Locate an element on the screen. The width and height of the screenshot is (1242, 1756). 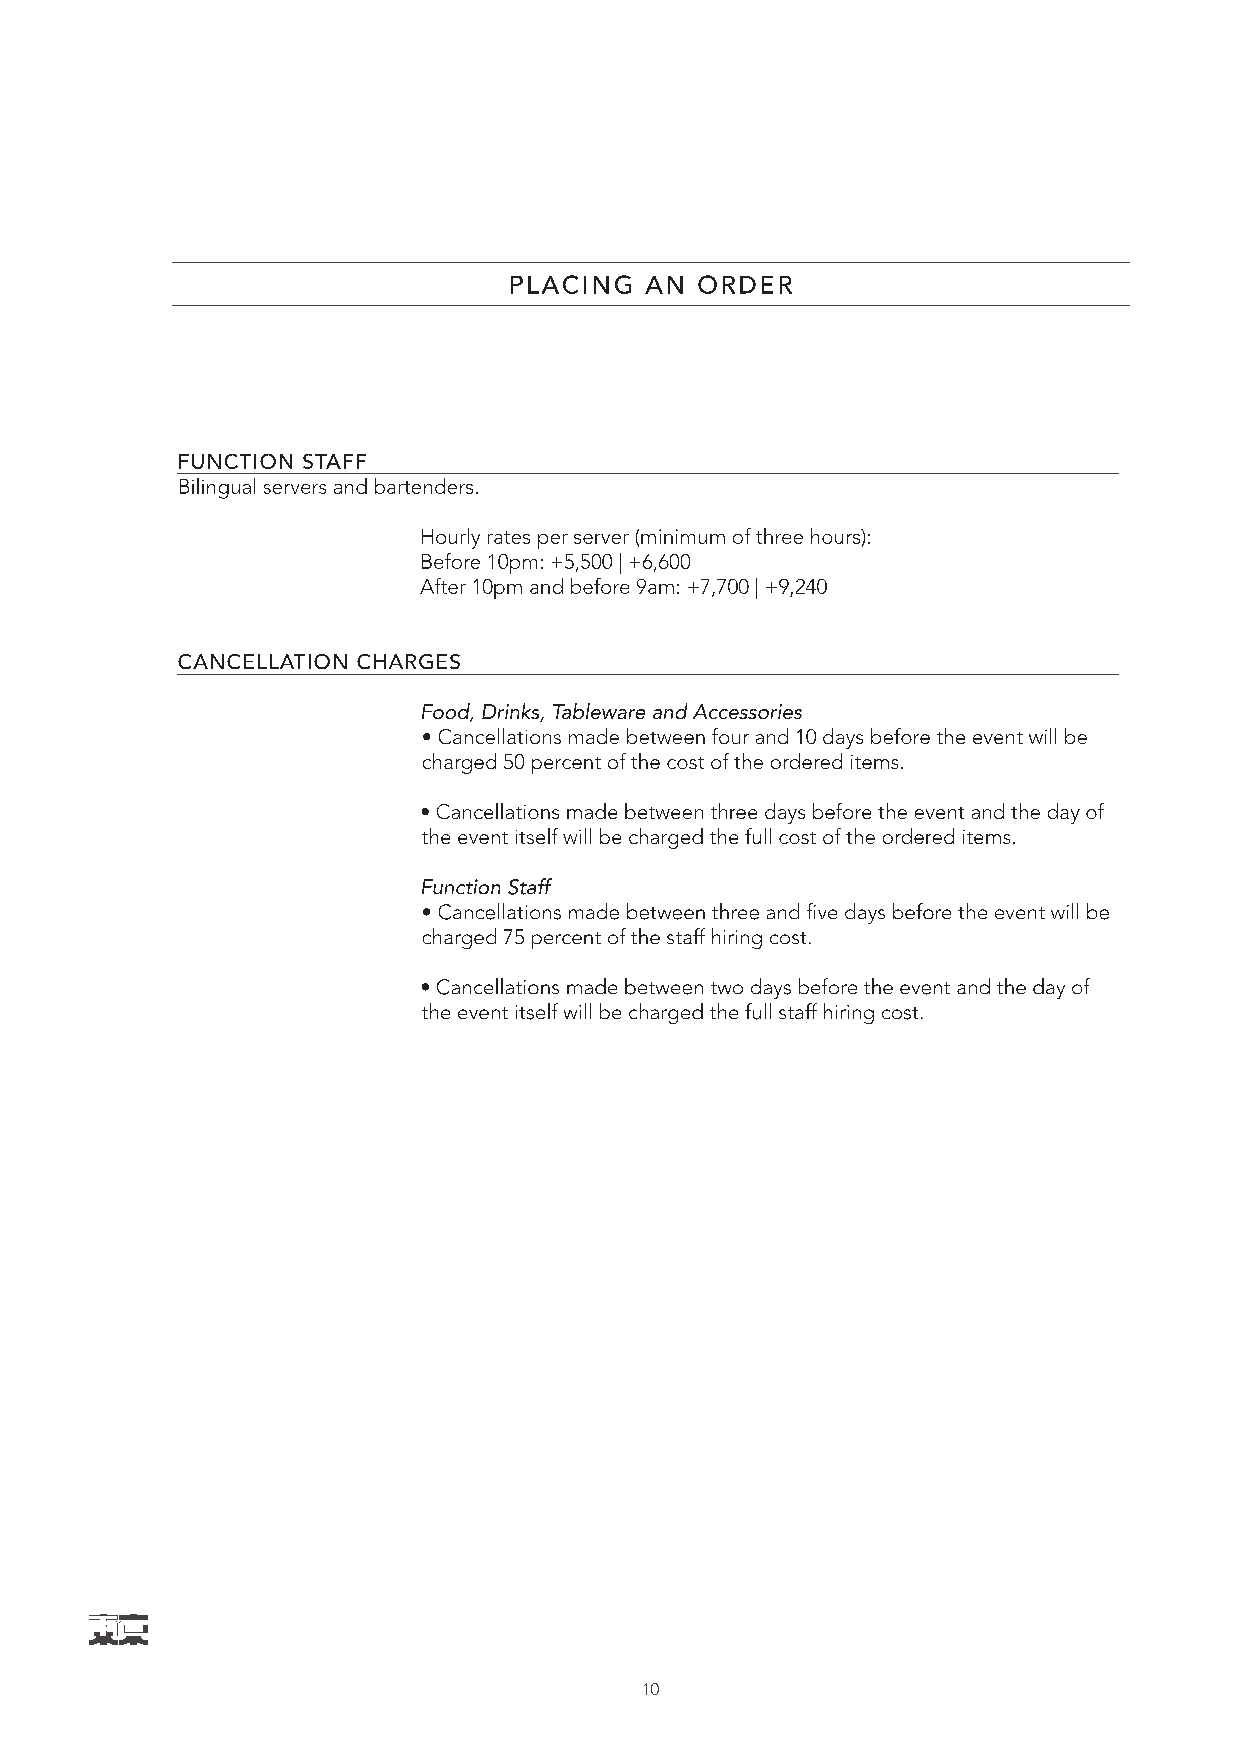
rates is located at coordinates (509, 537).
